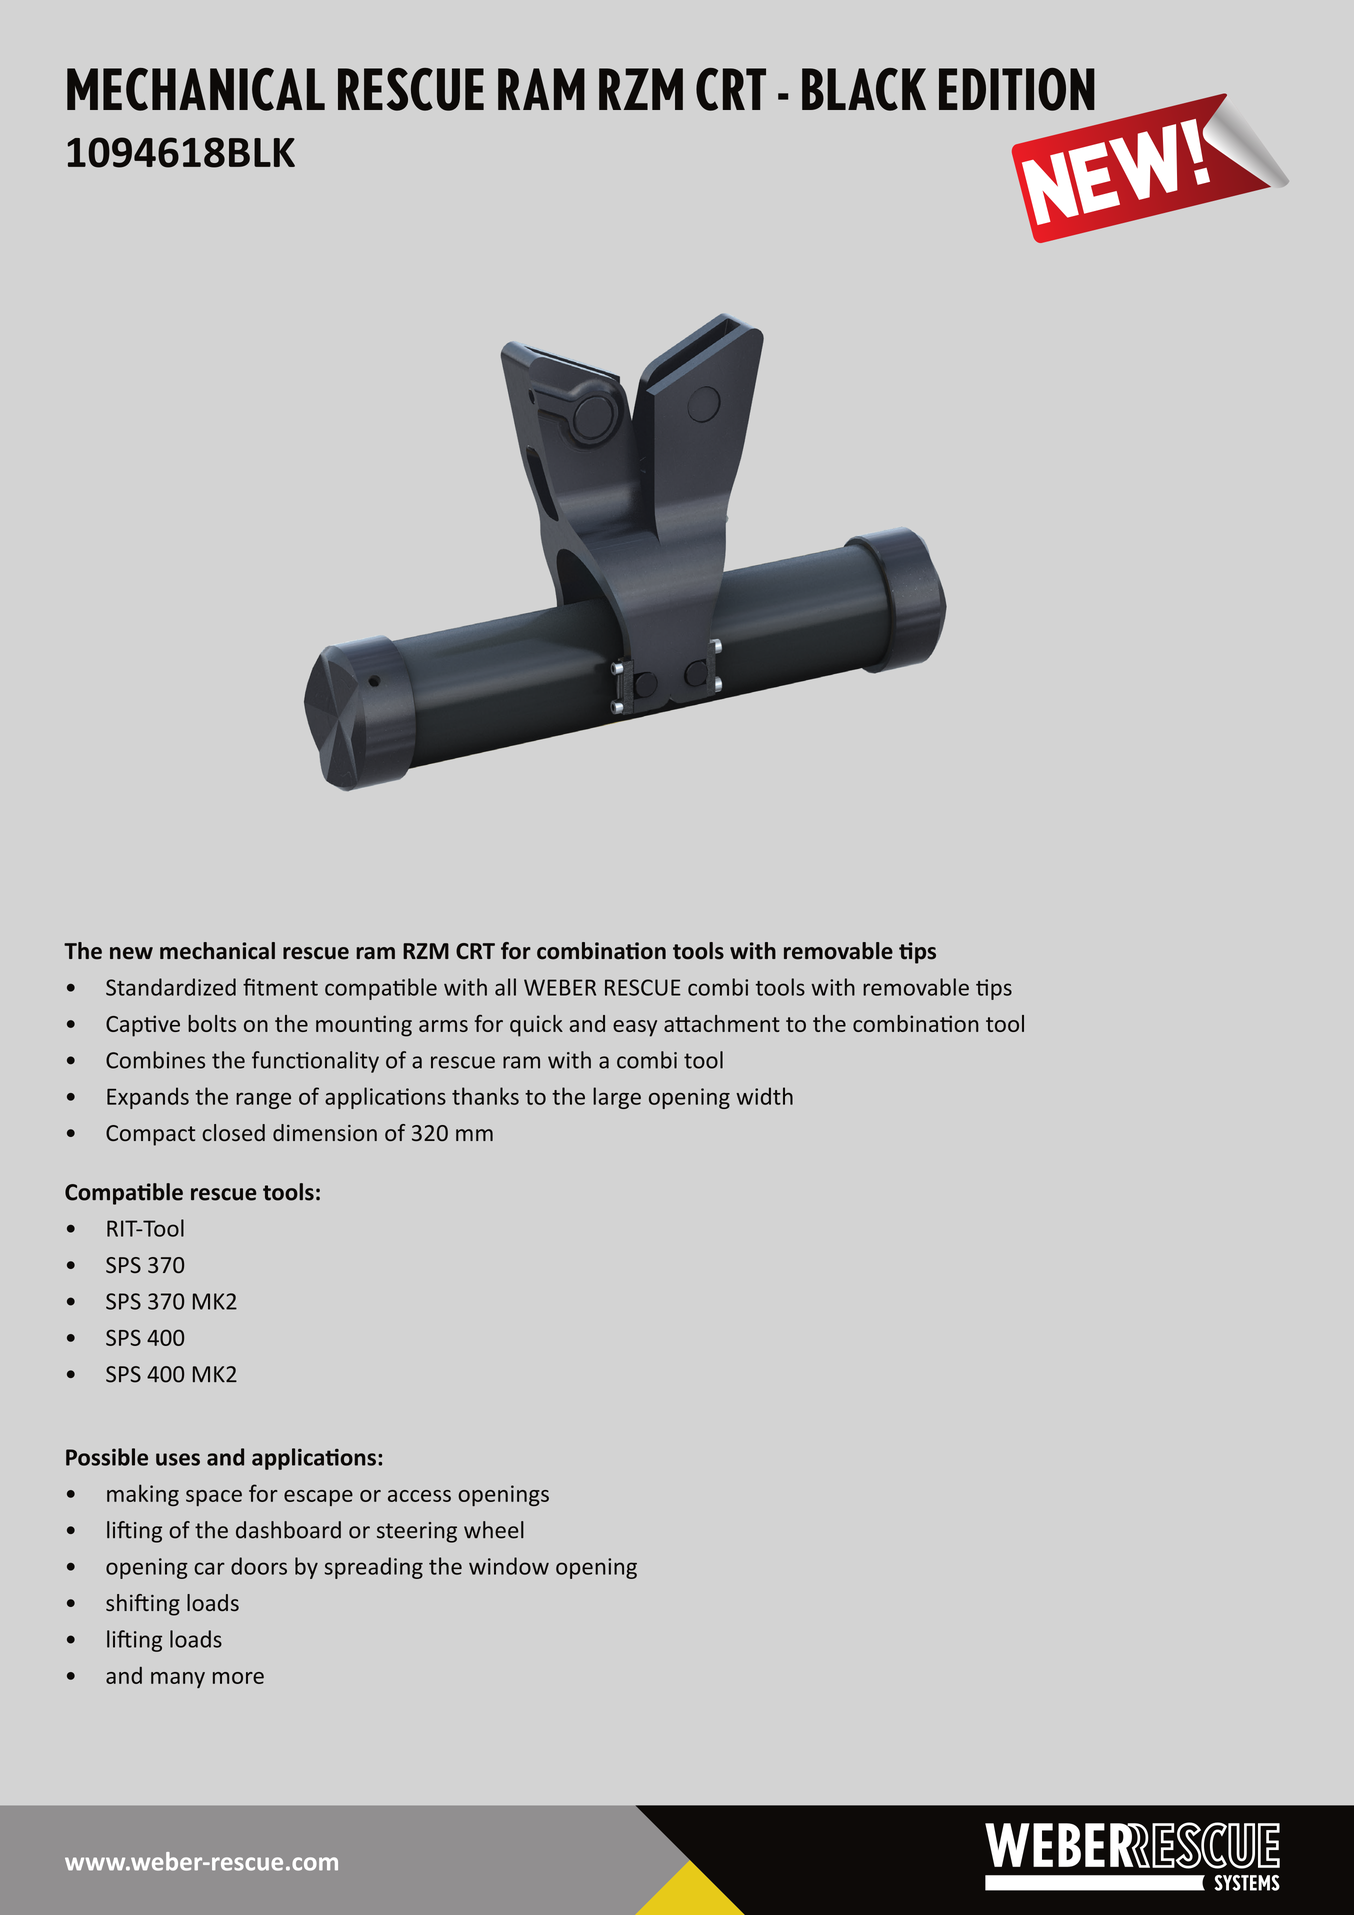 The width and height of the screenshot is (1354, 1915). Describe the element at coordinates (1017, 89) in the screenshot. I see `EDITION` at that location.
